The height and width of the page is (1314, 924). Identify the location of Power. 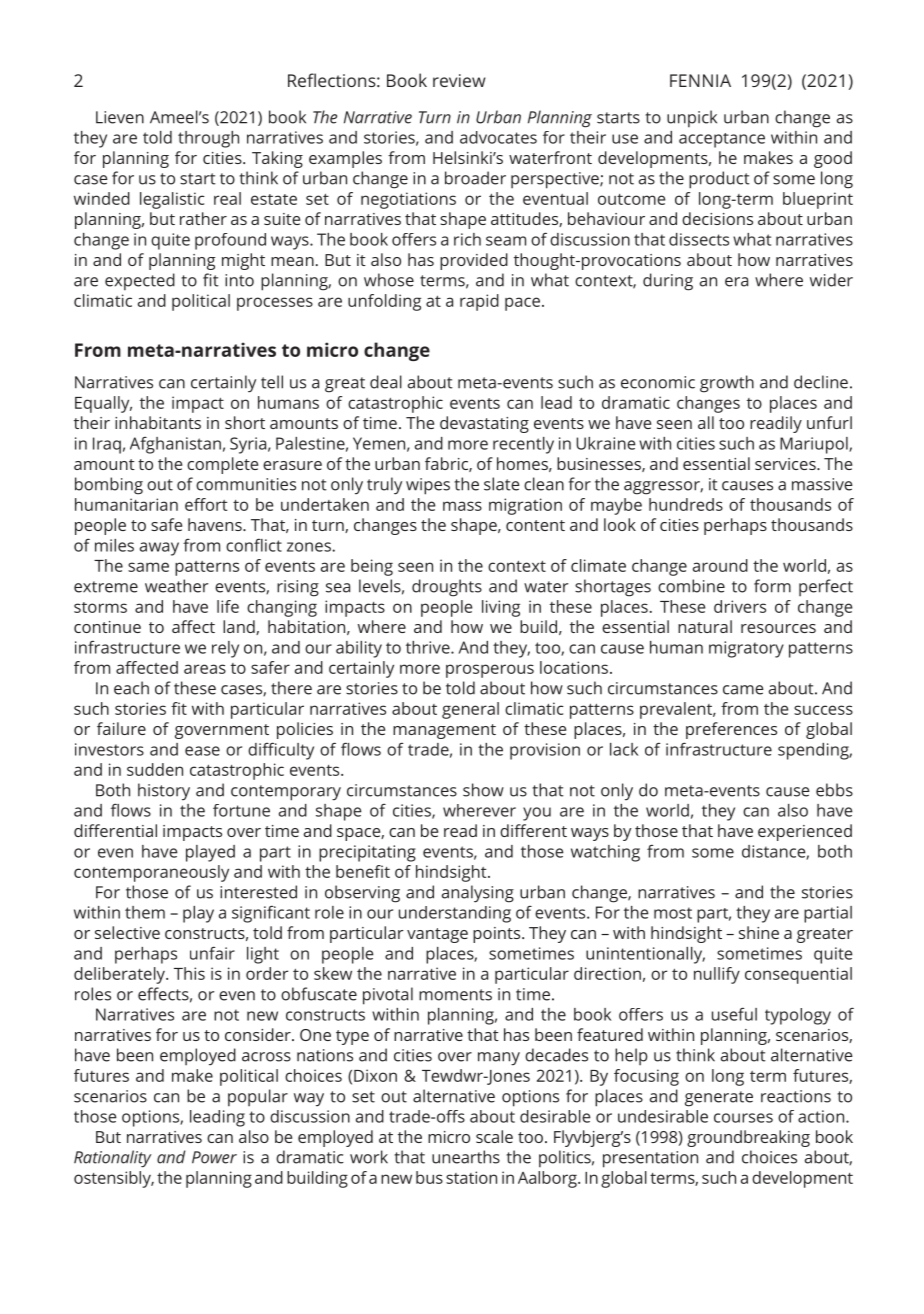
(214, 1157).
